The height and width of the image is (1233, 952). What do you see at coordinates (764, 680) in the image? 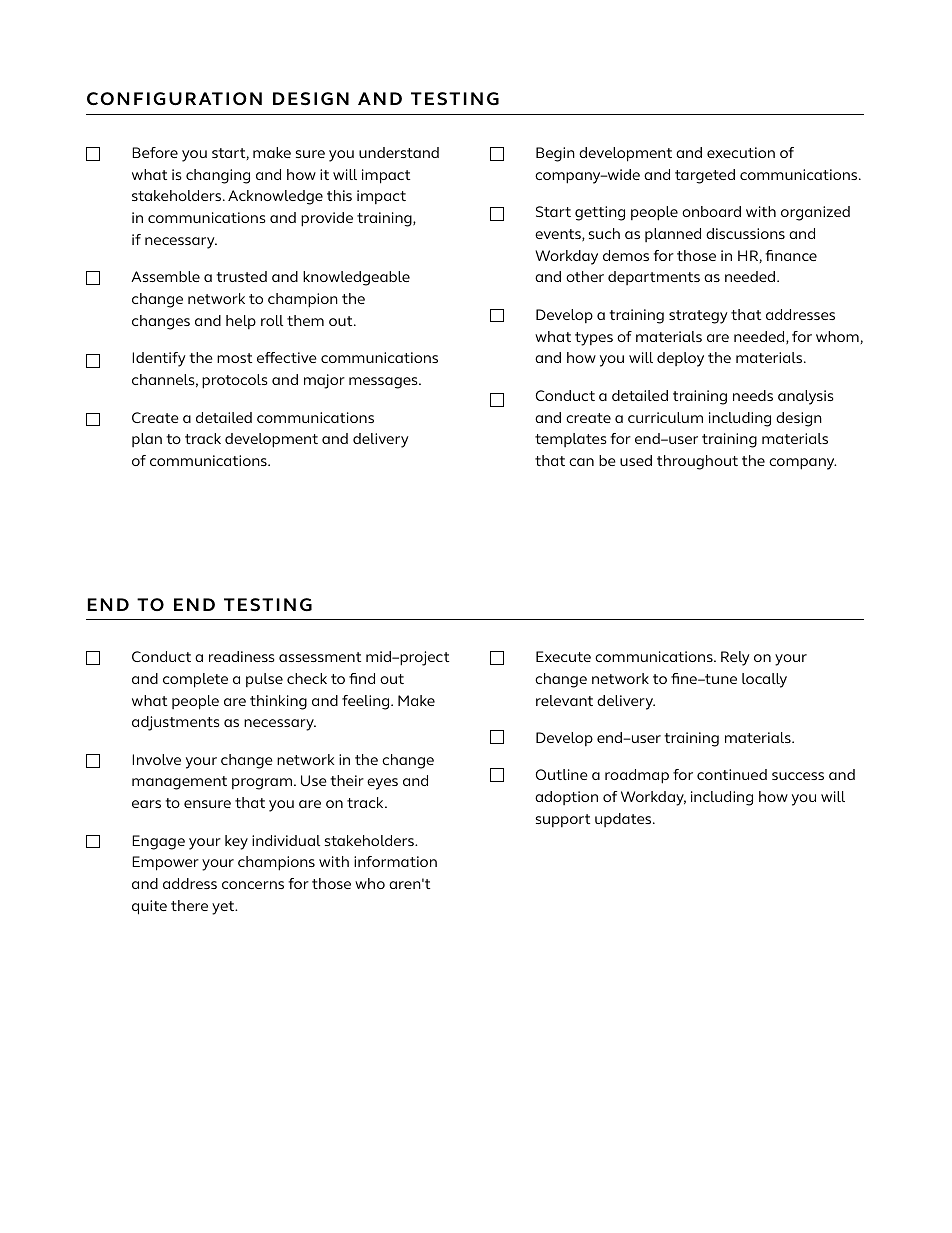
I see `locally` at bounding box center [764, 680].
